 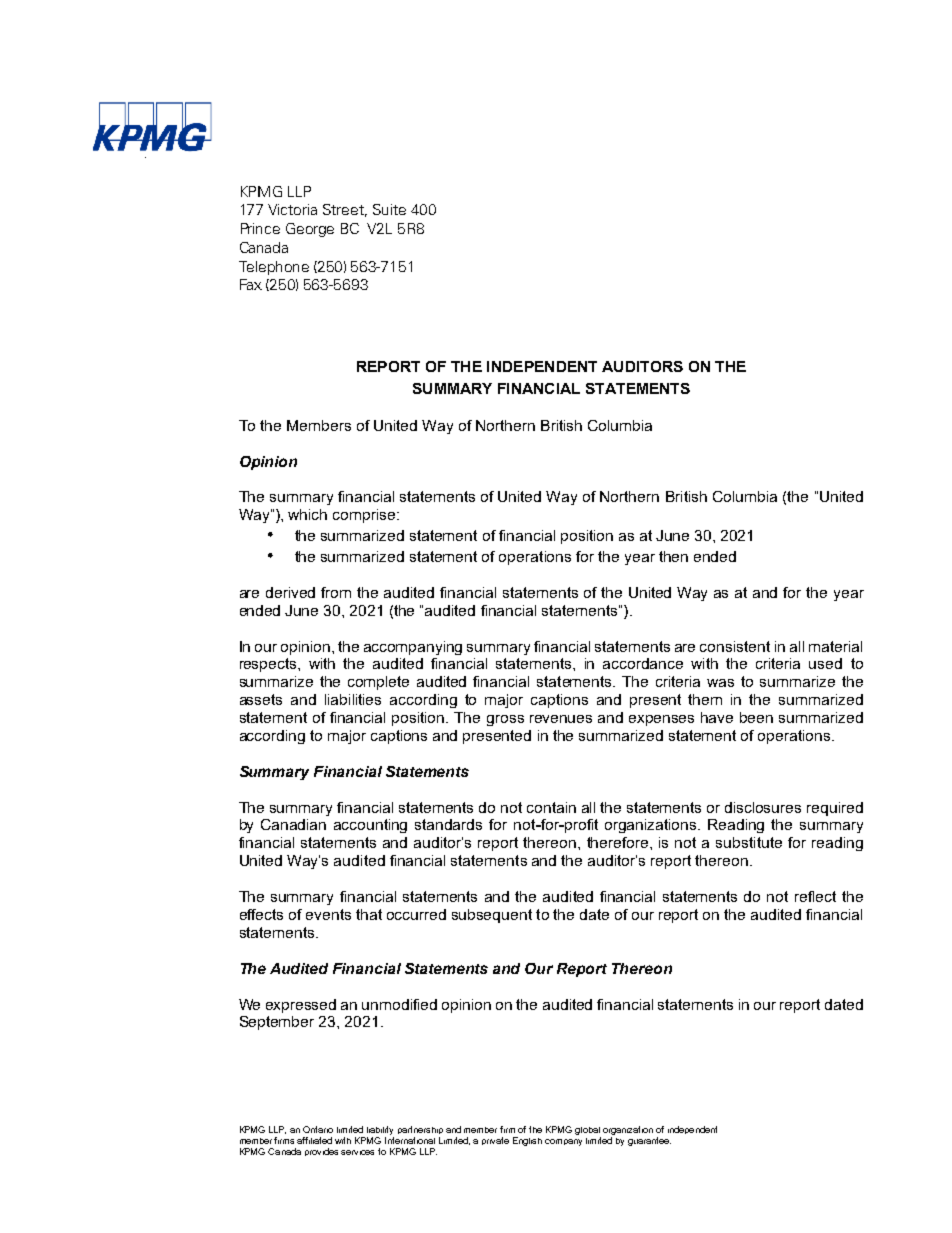 What do you see at coordinates (527, 1141) in the screenshot?
I see `English` at bounding box center [527, 1141].
